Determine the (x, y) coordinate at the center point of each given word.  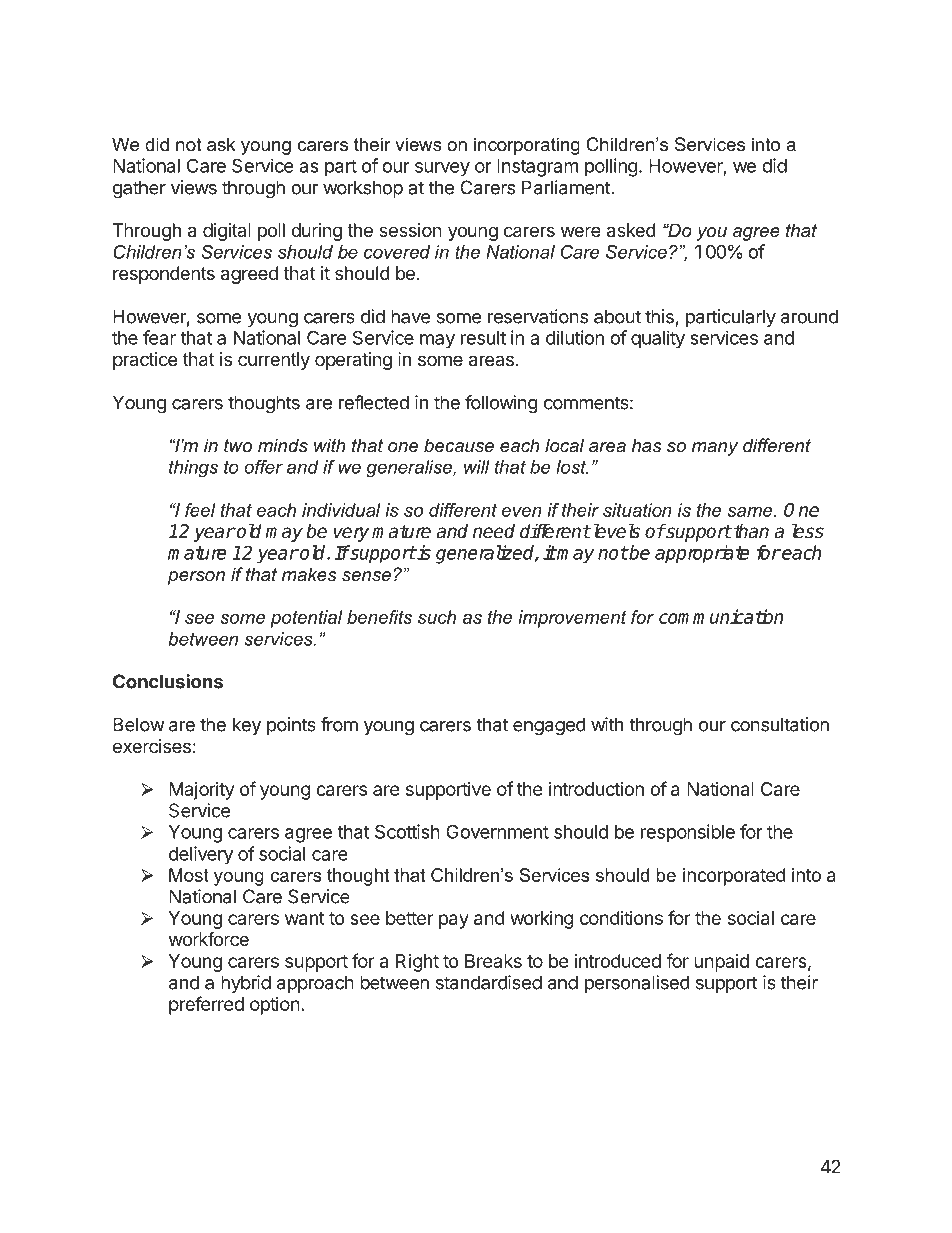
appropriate (702, 554)
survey (442, 169)
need (494, 531)
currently (274, 361)
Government (497, 831)
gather (139, 189)
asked (631, 230)
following (501, 404)
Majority (201, 791)
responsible (688, 833)
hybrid (246, 984)
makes (309, 574)
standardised (489, 982)
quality (658, 339)
